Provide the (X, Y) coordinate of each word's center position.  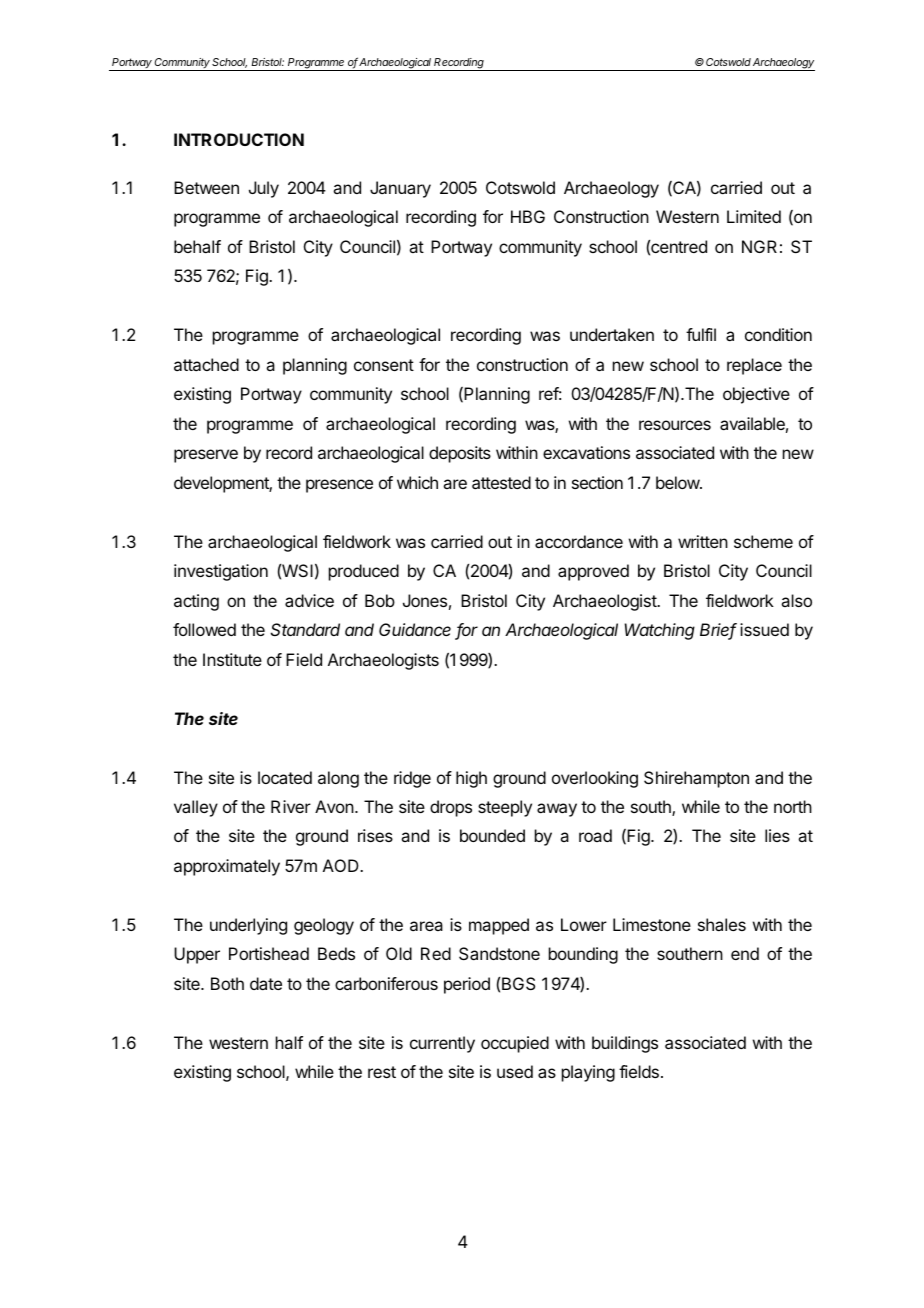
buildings (625, 1044)
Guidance (415, 629)
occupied (515, 1044)
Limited (754, 216)
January (400, 189)
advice (309, 600)
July (264, 189)
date (266, 983)
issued (764, 629)
